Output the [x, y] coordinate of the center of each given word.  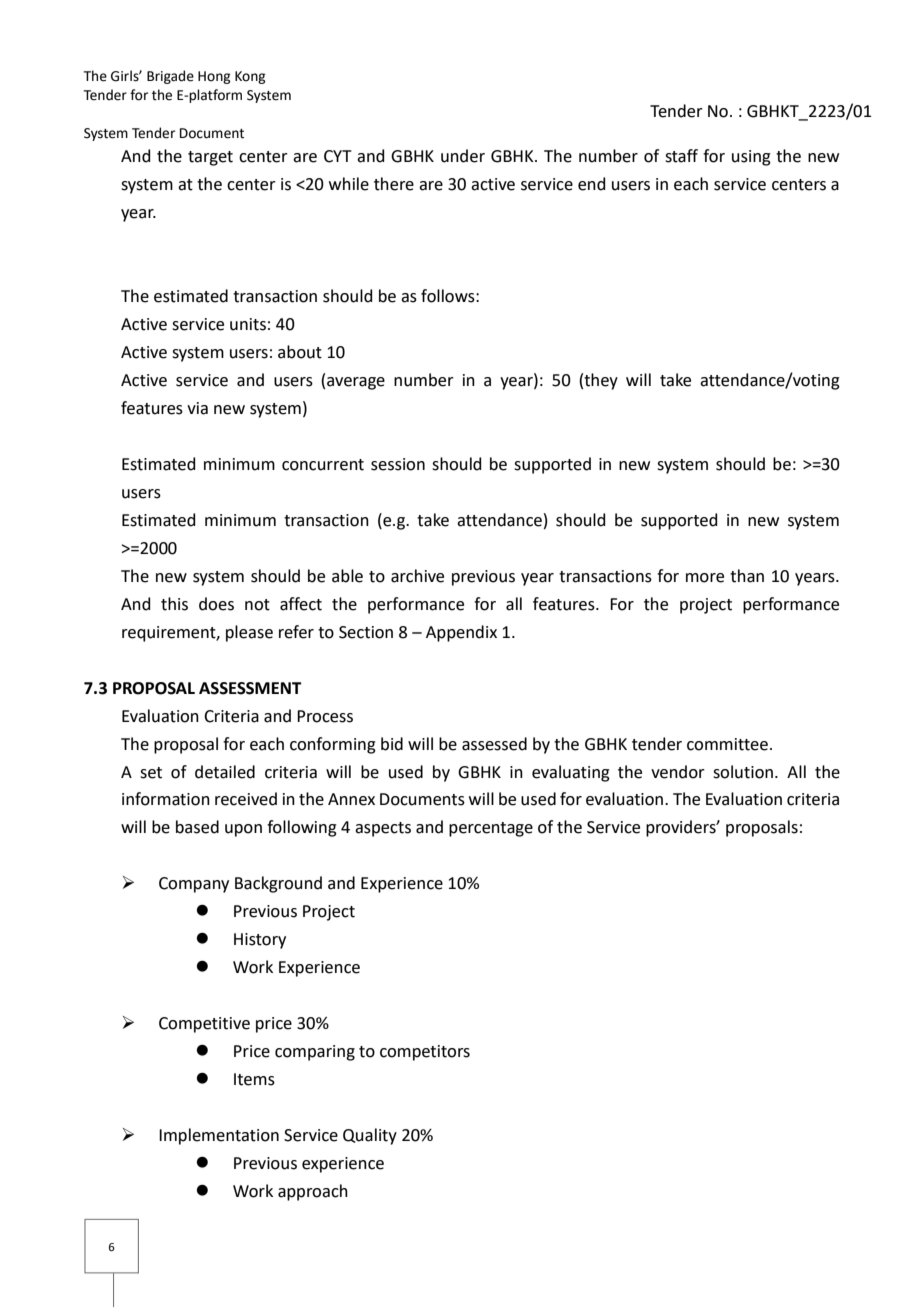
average [356, 383]
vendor [678, 772]
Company [194, 885]
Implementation [219, 1136]
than [747, 576]
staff [681, 156]
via [197, 408]
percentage [491, 829]
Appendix [461, 633]
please [249, 633]
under [463, 156]
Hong [214, 77]
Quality [370, 1136]
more [705, 578]
